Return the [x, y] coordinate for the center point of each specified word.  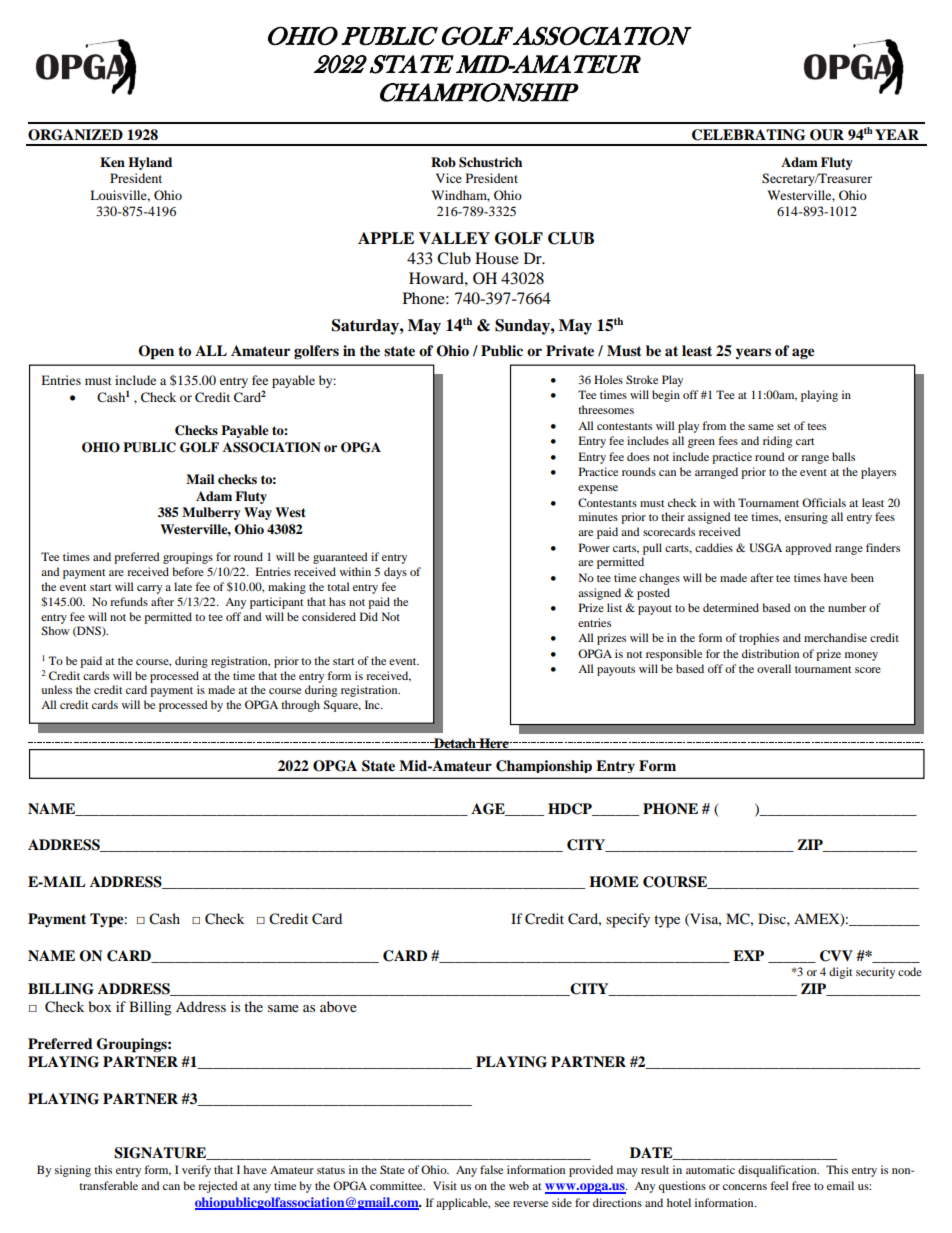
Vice [449, 178]
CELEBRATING [749, 135]
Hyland [150, 163]
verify [196, 1171]
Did [369, 616]
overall [774, 668]
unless [56, 689]
